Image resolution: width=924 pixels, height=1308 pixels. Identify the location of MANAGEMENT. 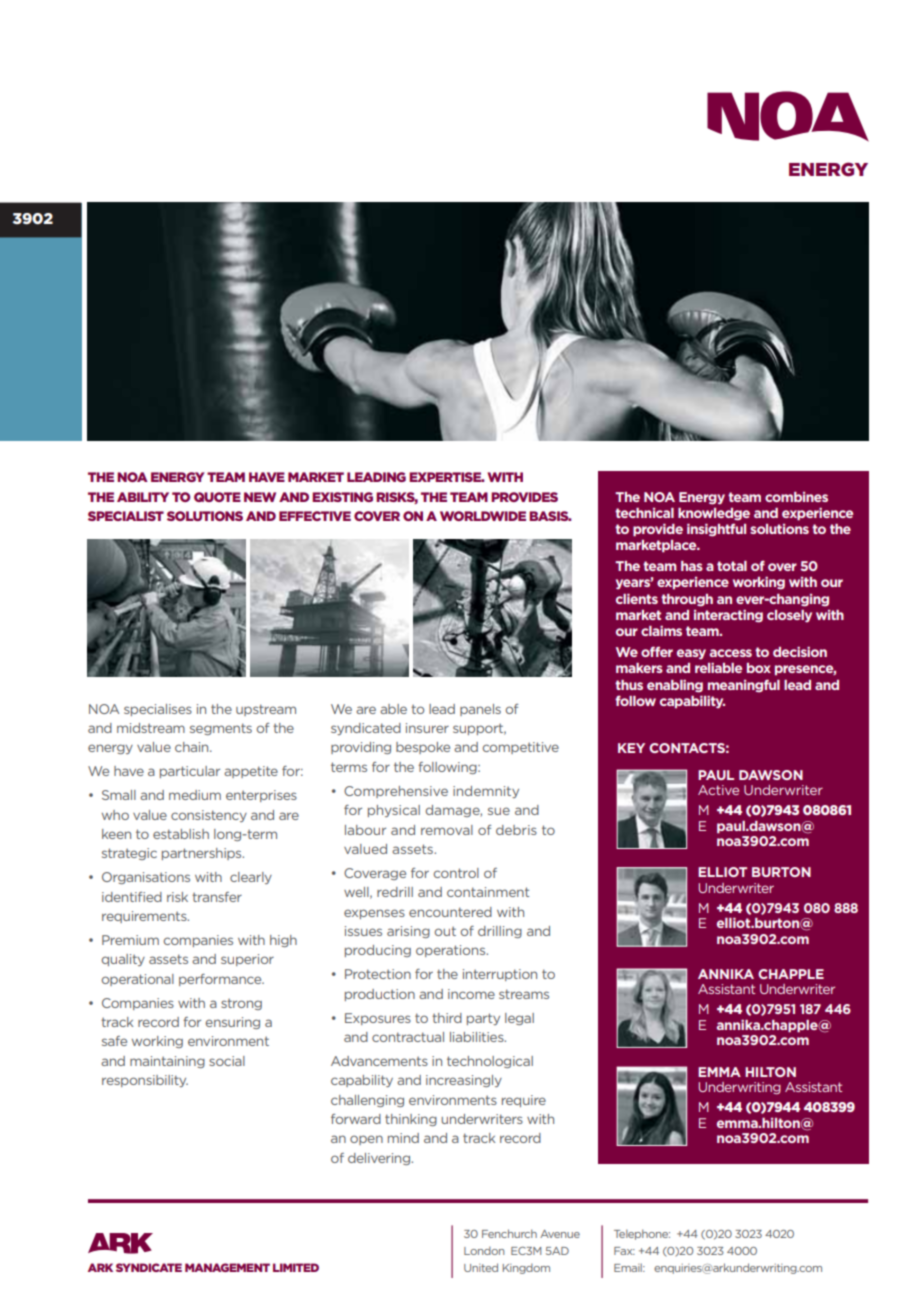
(227, 1267).
